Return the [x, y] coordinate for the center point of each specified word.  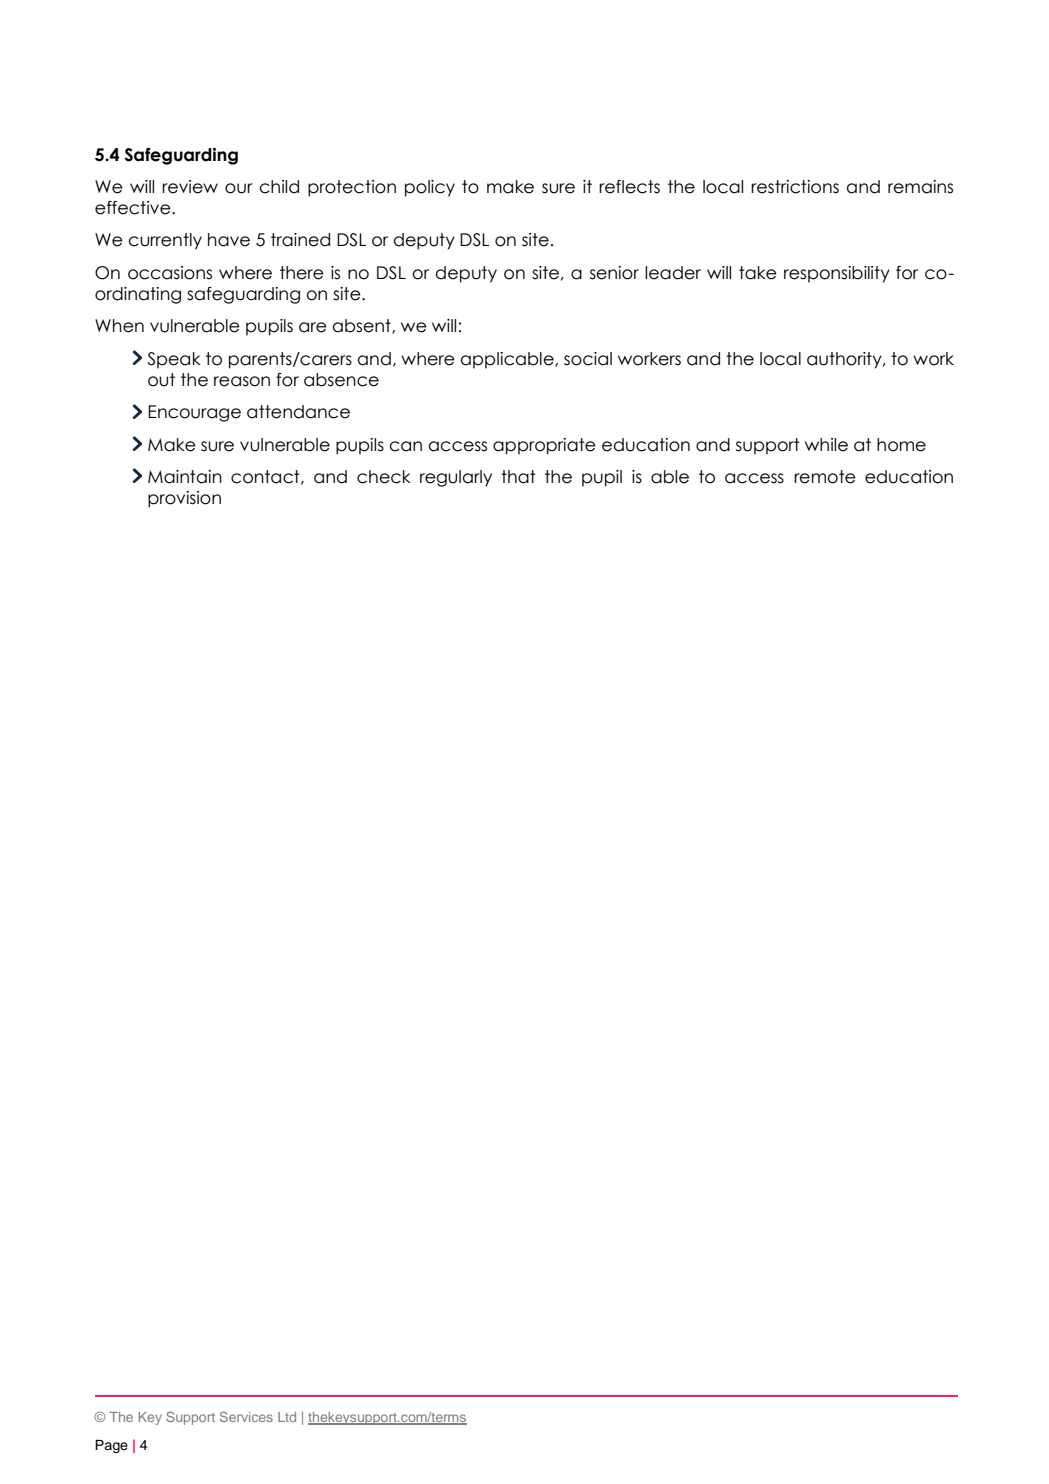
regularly [456, 478]
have [229, 240]
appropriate [544, 446]
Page [111, 1446]
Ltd [287, 1417]
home [901, 445]
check [384, 477]
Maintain [185, 477]
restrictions [795, 187]
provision [184, 499]
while [826, 445]
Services [246, 1416]
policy [430, 188]
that [518, 477]
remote [825, 477]
